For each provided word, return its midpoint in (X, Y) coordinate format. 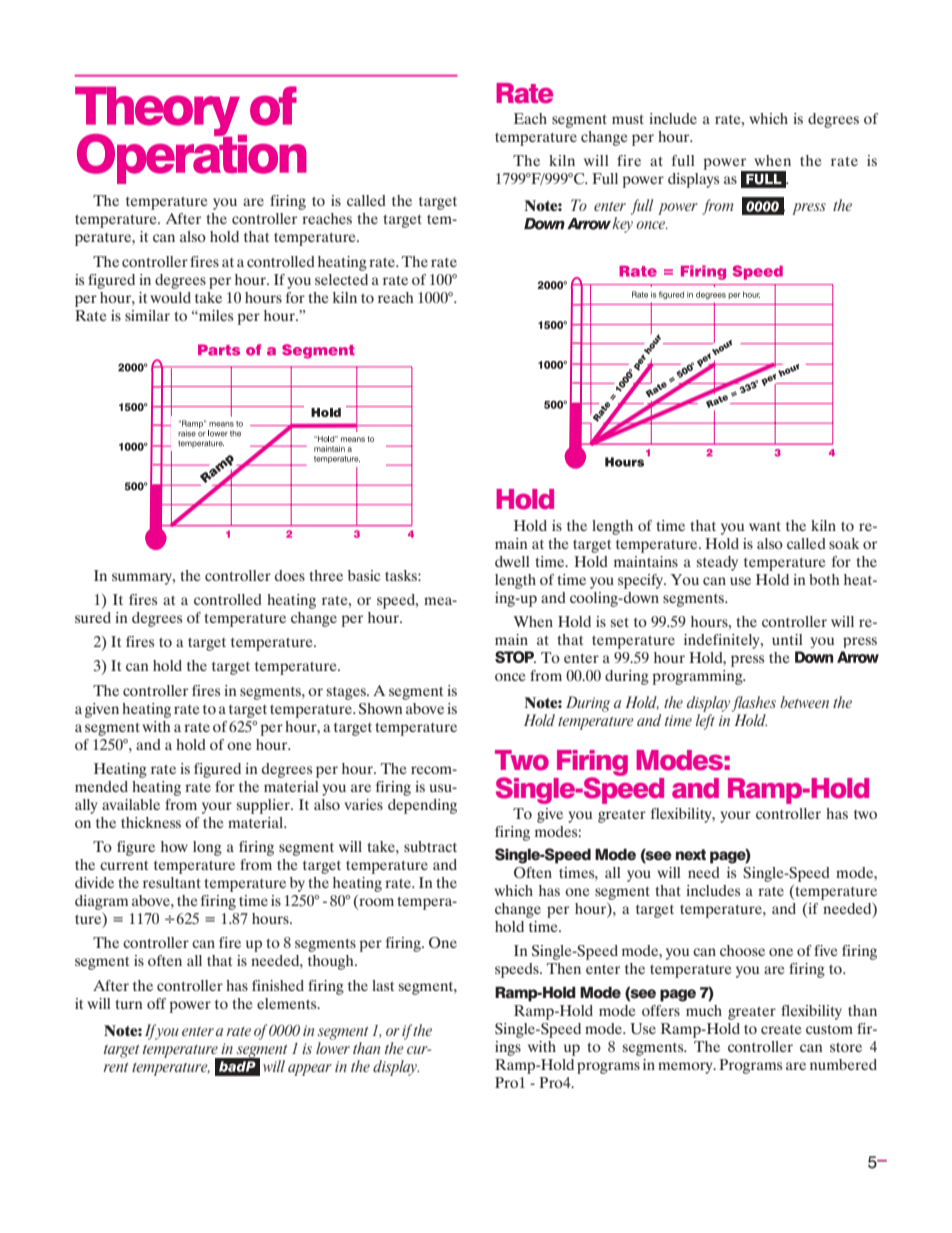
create (781, 1029)
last (383, 985)
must (628, 119)
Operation (192, 157)
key (622, 225)
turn (129, 1004)
